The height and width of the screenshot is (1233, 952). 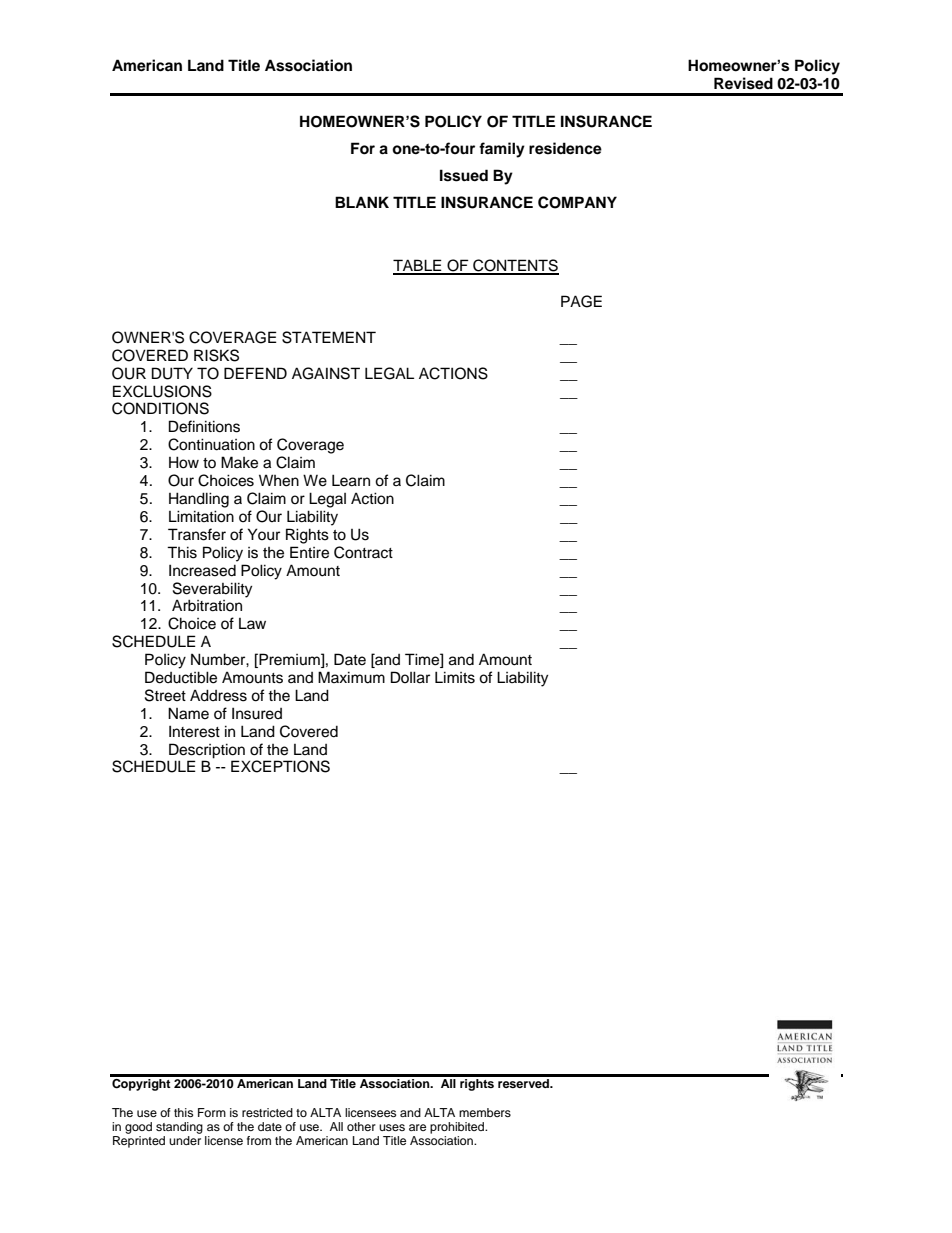 I want to click on Learn, so click(x=351, y=480).
